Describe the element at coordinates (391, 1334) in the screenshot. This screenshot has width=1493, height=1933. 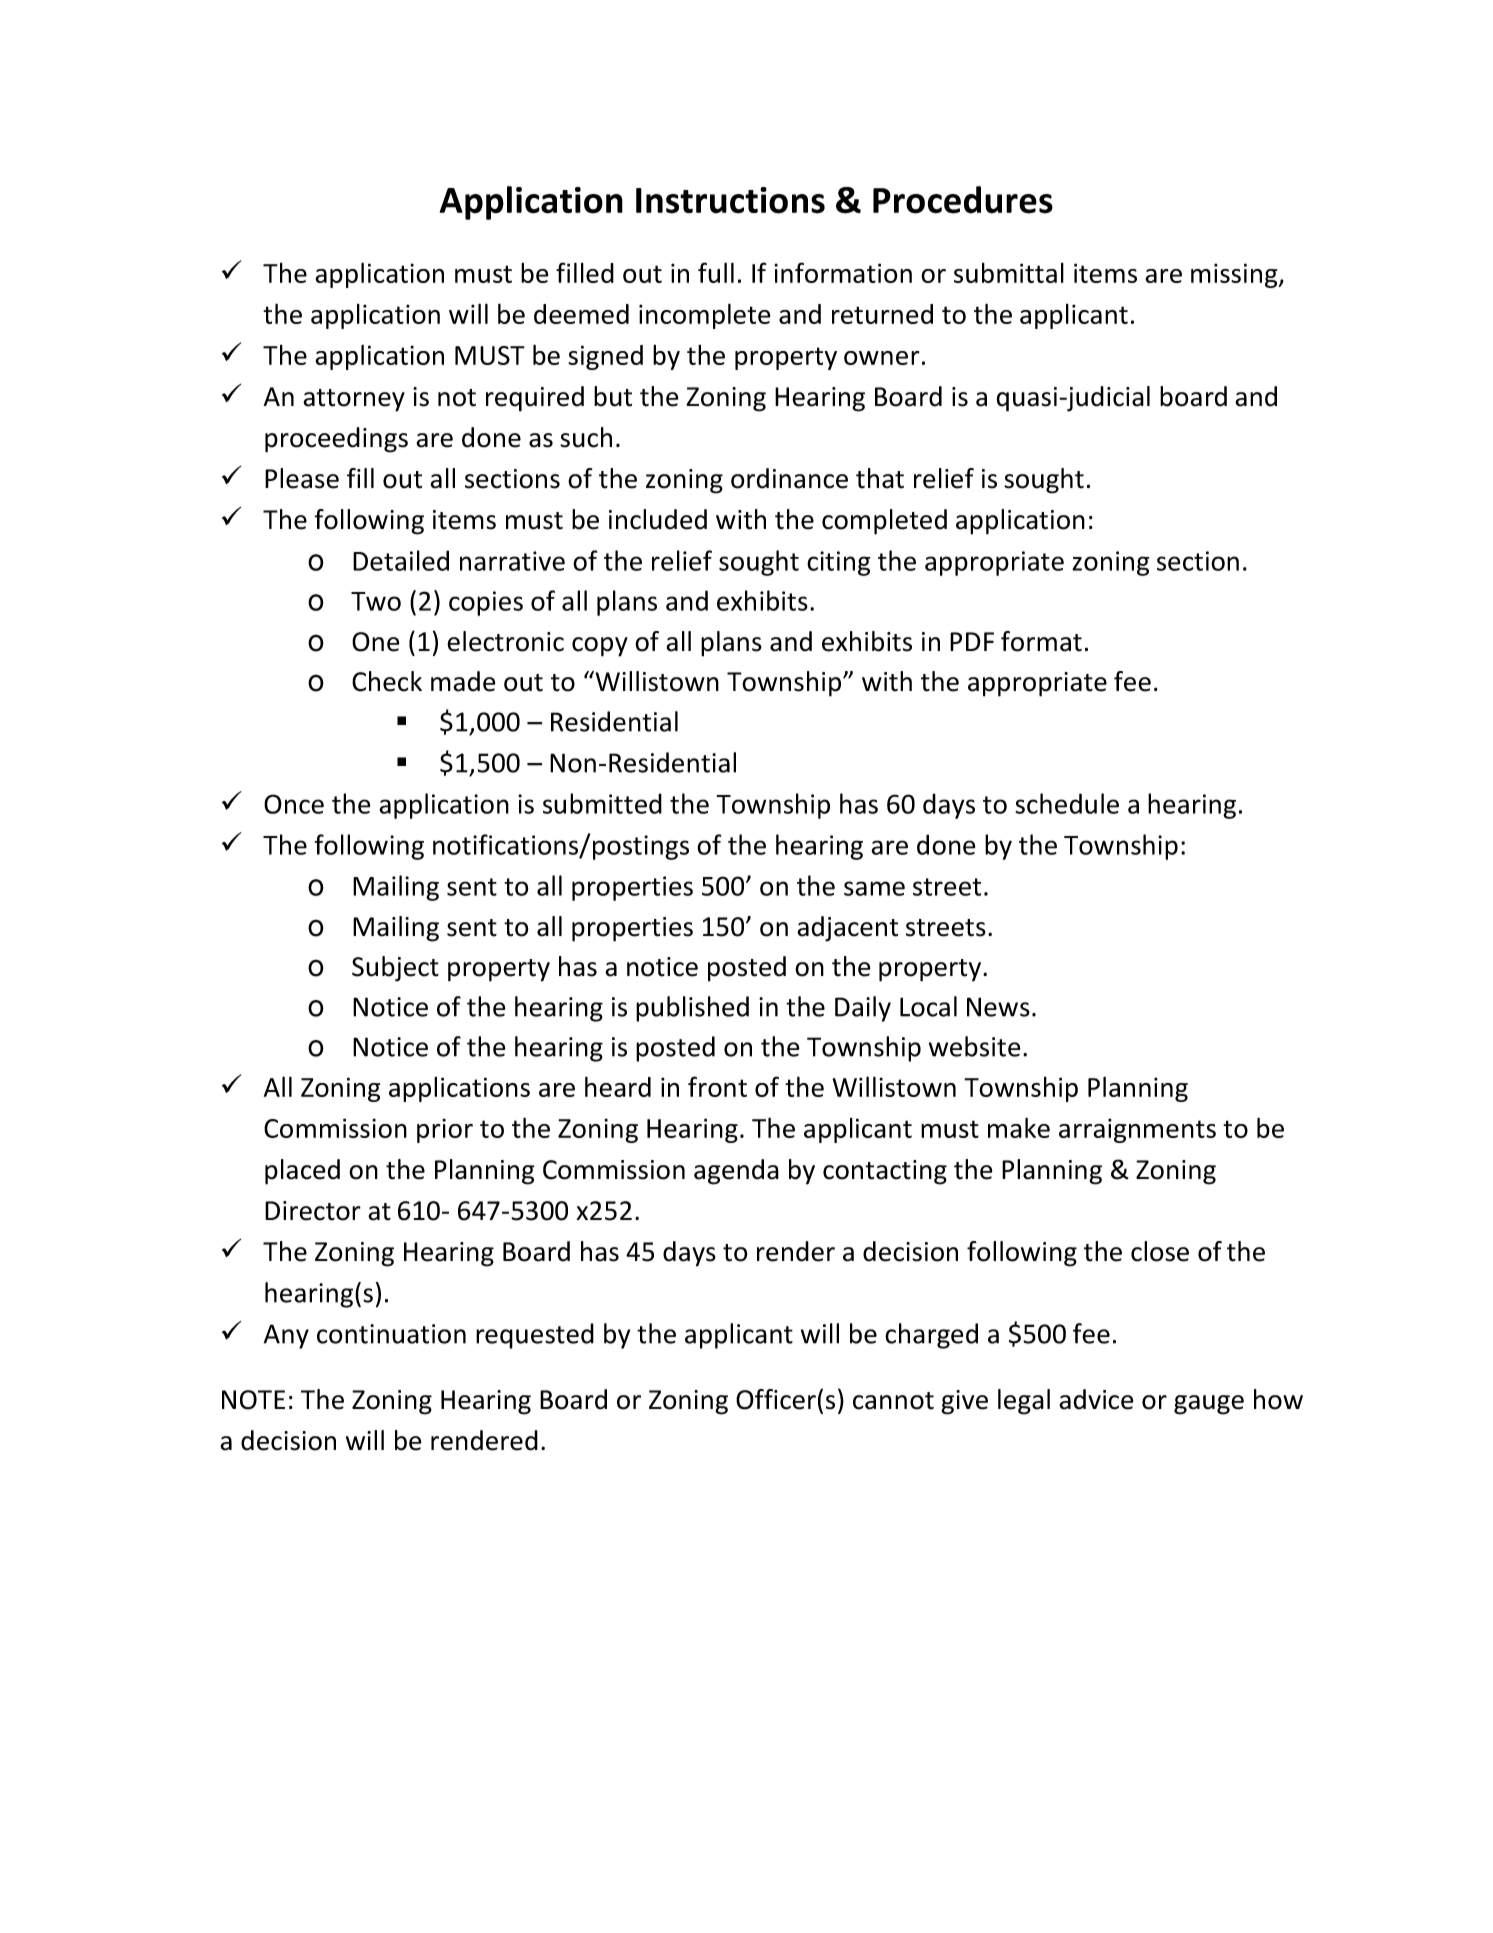
I see `continuation` at that location.
